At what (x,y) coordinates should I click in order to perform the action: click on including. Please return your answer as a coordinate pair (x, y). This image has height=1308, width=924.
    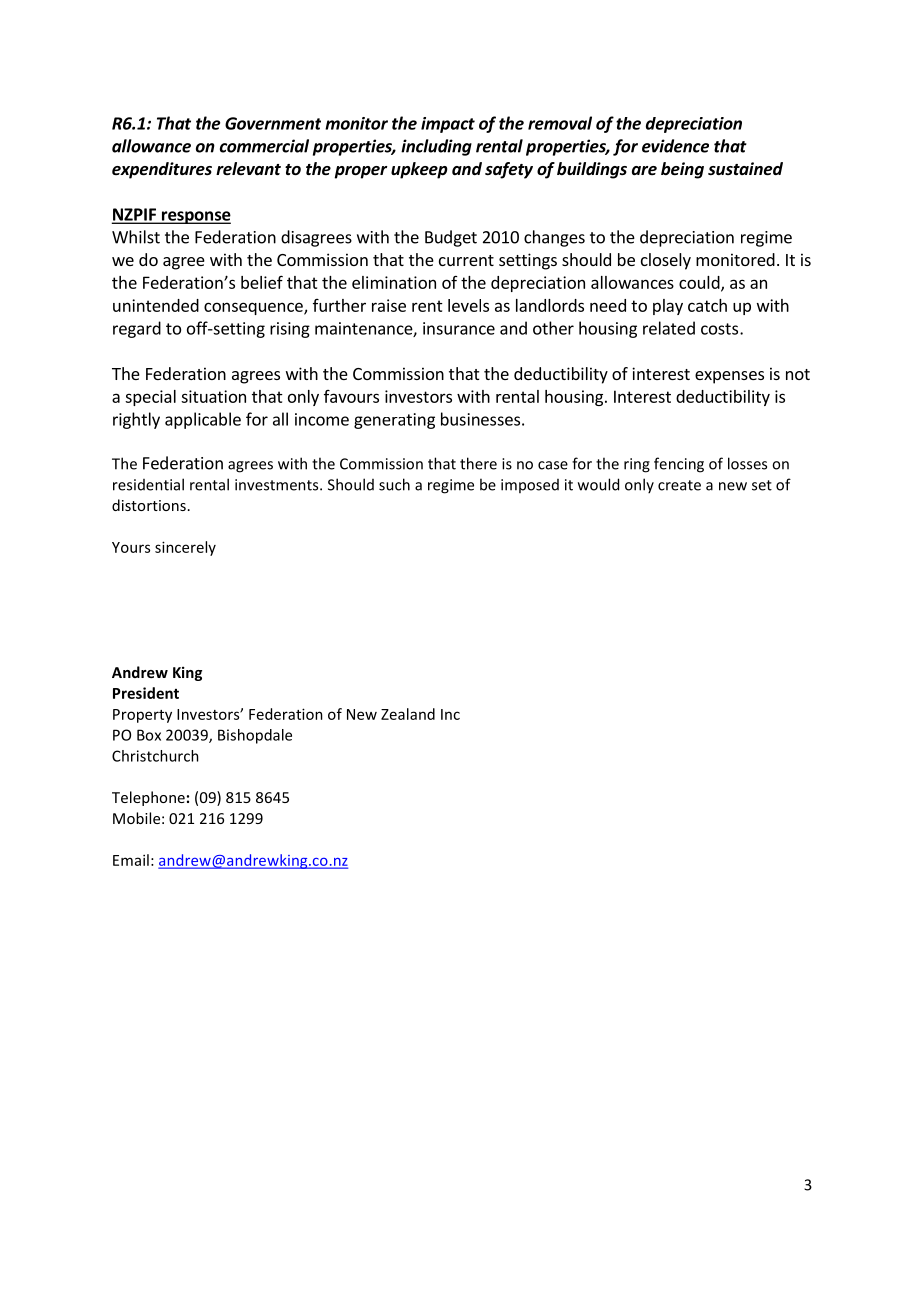
    Looking at the image, I should click on (436, 147).
